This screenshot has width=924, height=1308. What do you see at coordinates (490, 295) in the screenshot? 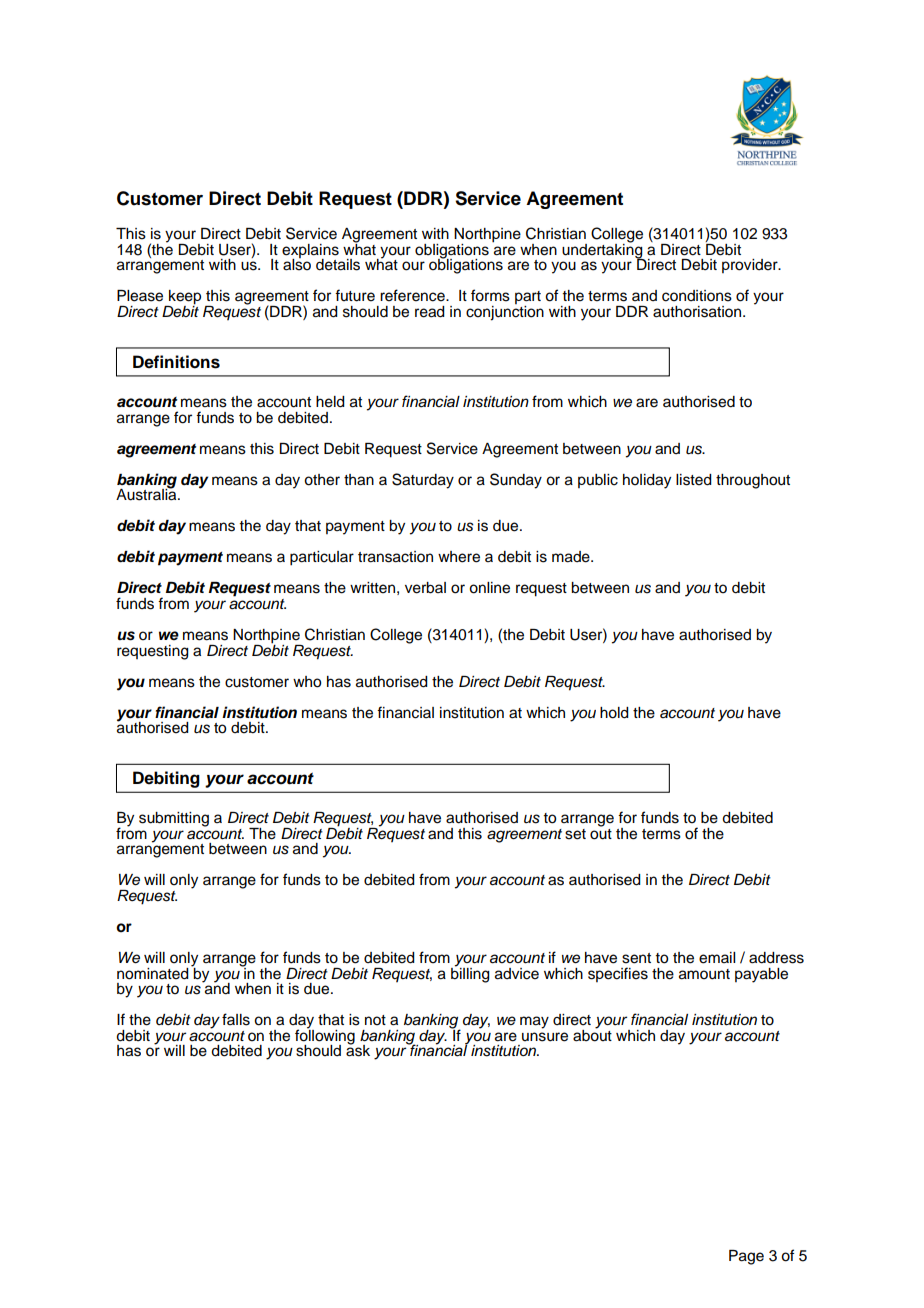
I see `forms` at bounding box center [490, 295].
